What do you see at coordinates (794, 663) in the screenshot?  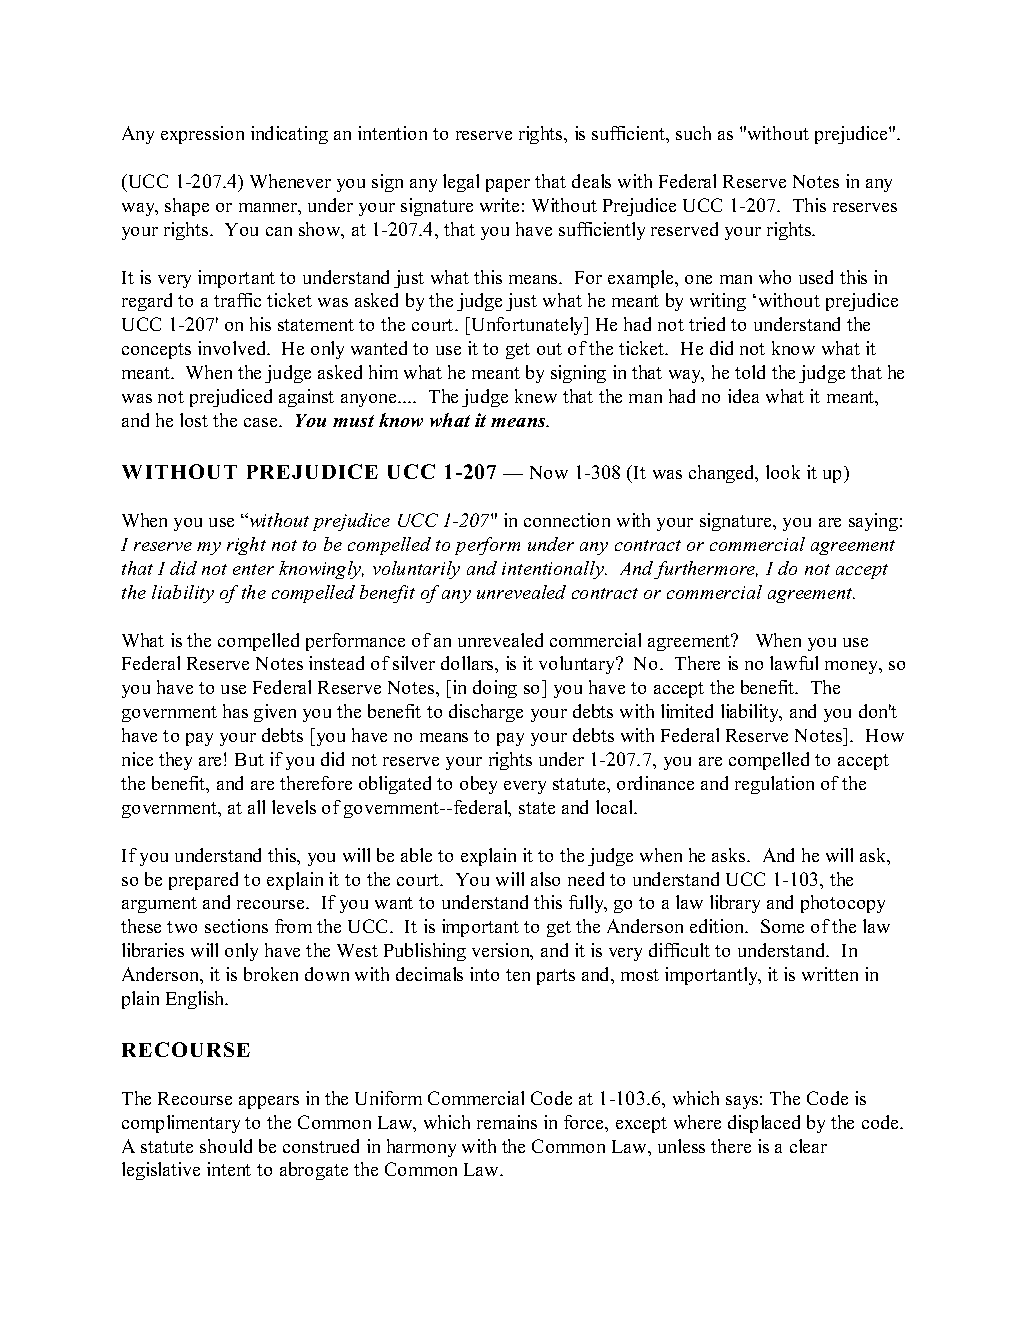 I see `lawful` at bounding box center [794, 663].
